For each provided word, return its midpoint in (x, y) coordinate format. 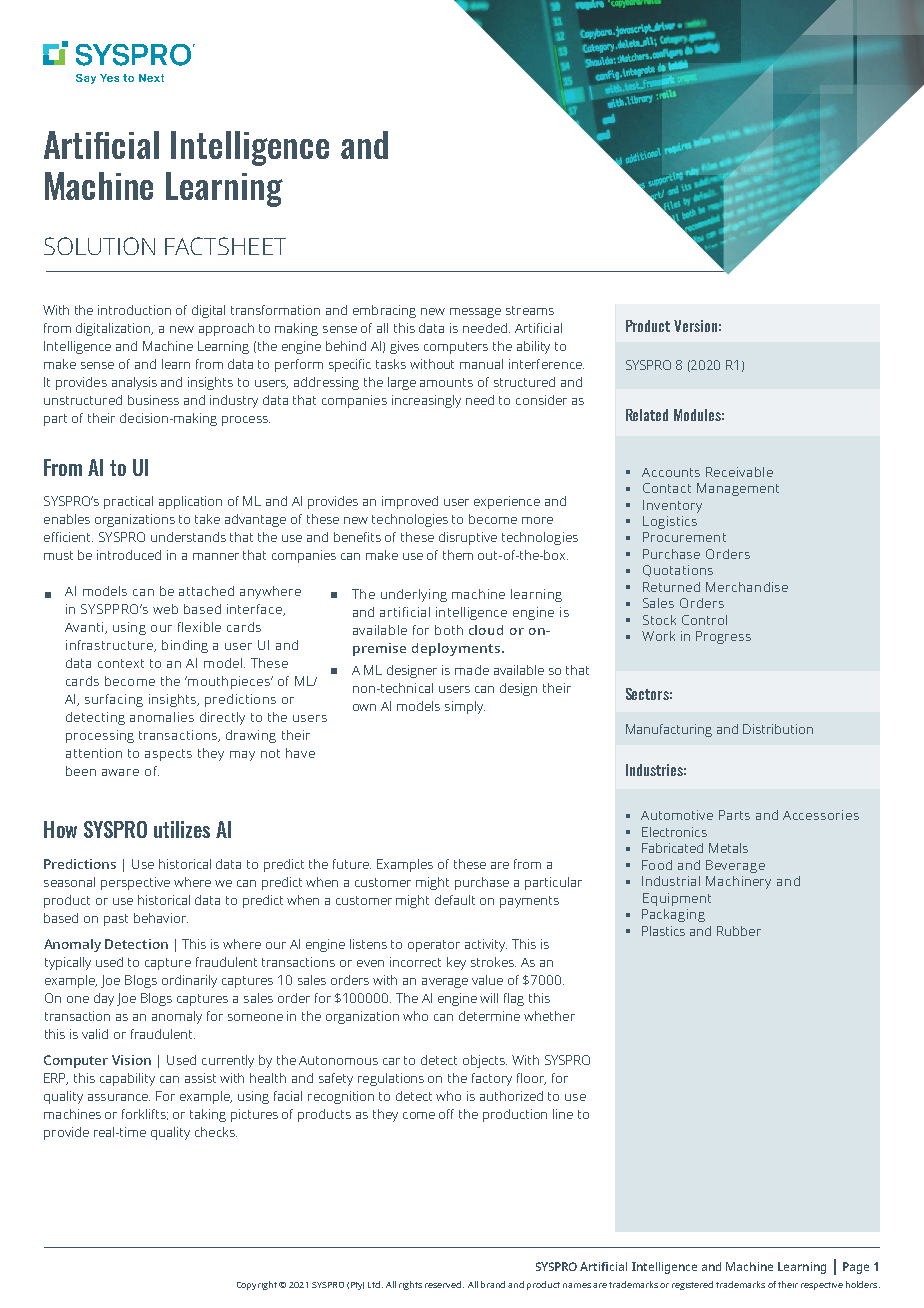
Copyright (257, 1285)
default (455, 900)
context (121, 663)
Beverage (735, 866)
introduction (134, 310)
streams (530, 310)
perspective (135, 883)
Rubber (739, 931)
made (472, 670)
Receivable (739, 472)
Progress (723, 637)
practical (128, 502)
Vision (131, 1060)
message (475, 313)
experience (507, 502)
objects (485, 1061)
